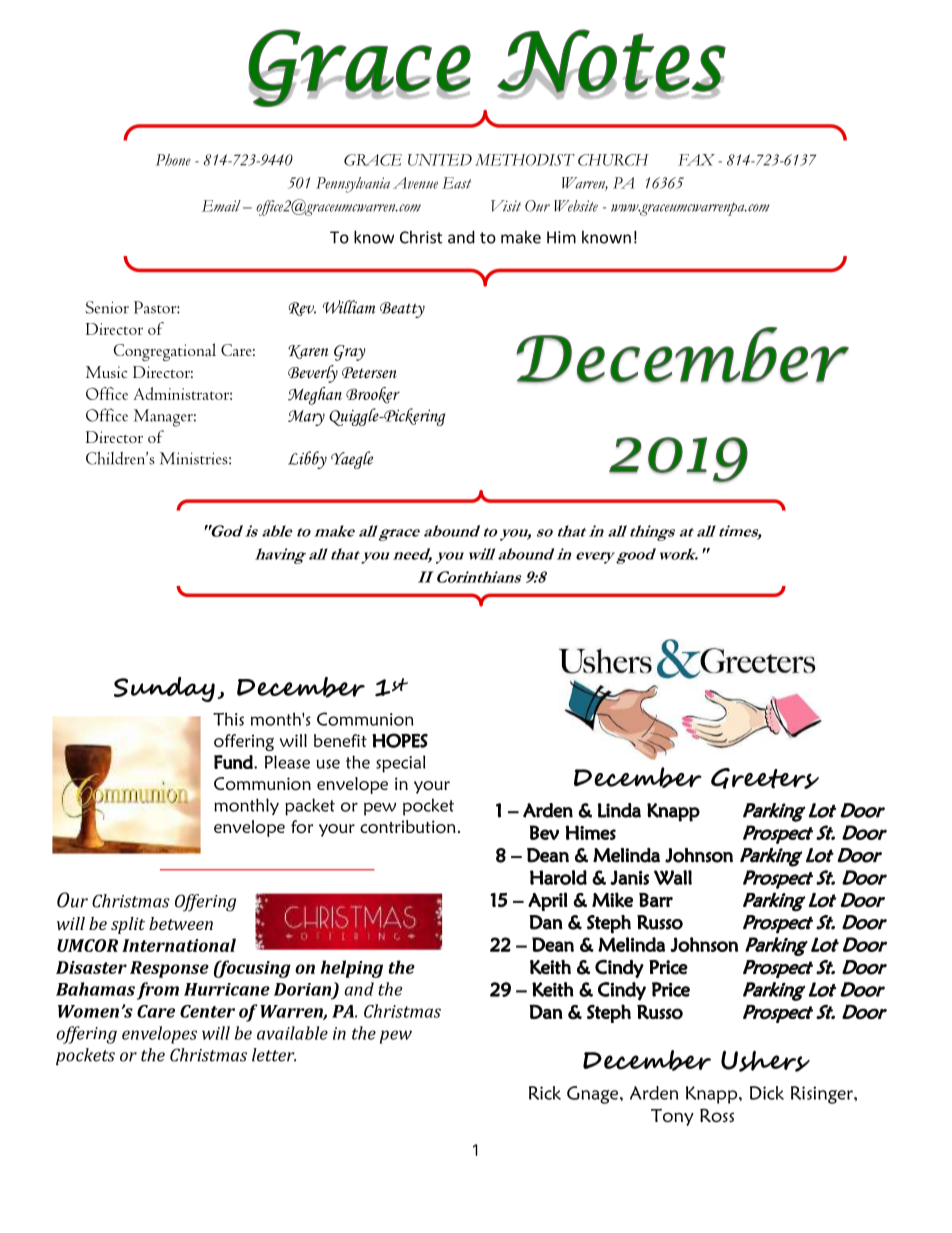 The width and height of the screenshot is (952, 1233). I want to click on Wall, so click(673, 877).
